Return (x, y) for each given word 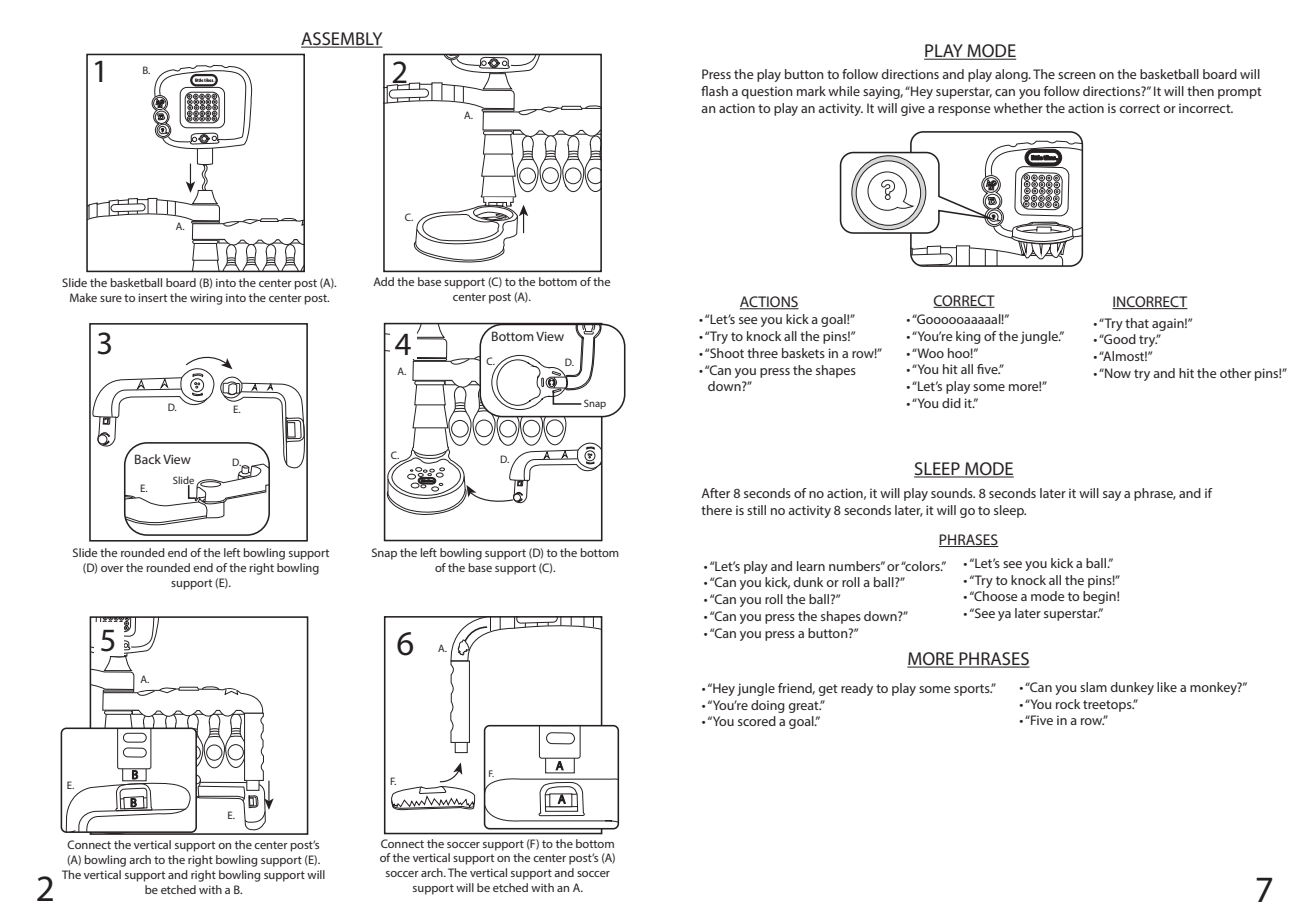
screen (1077, 75)
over (112, 569)
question (767, 92)
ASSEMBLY (342, 40)
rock (1068, 704)
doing (768, 706)
